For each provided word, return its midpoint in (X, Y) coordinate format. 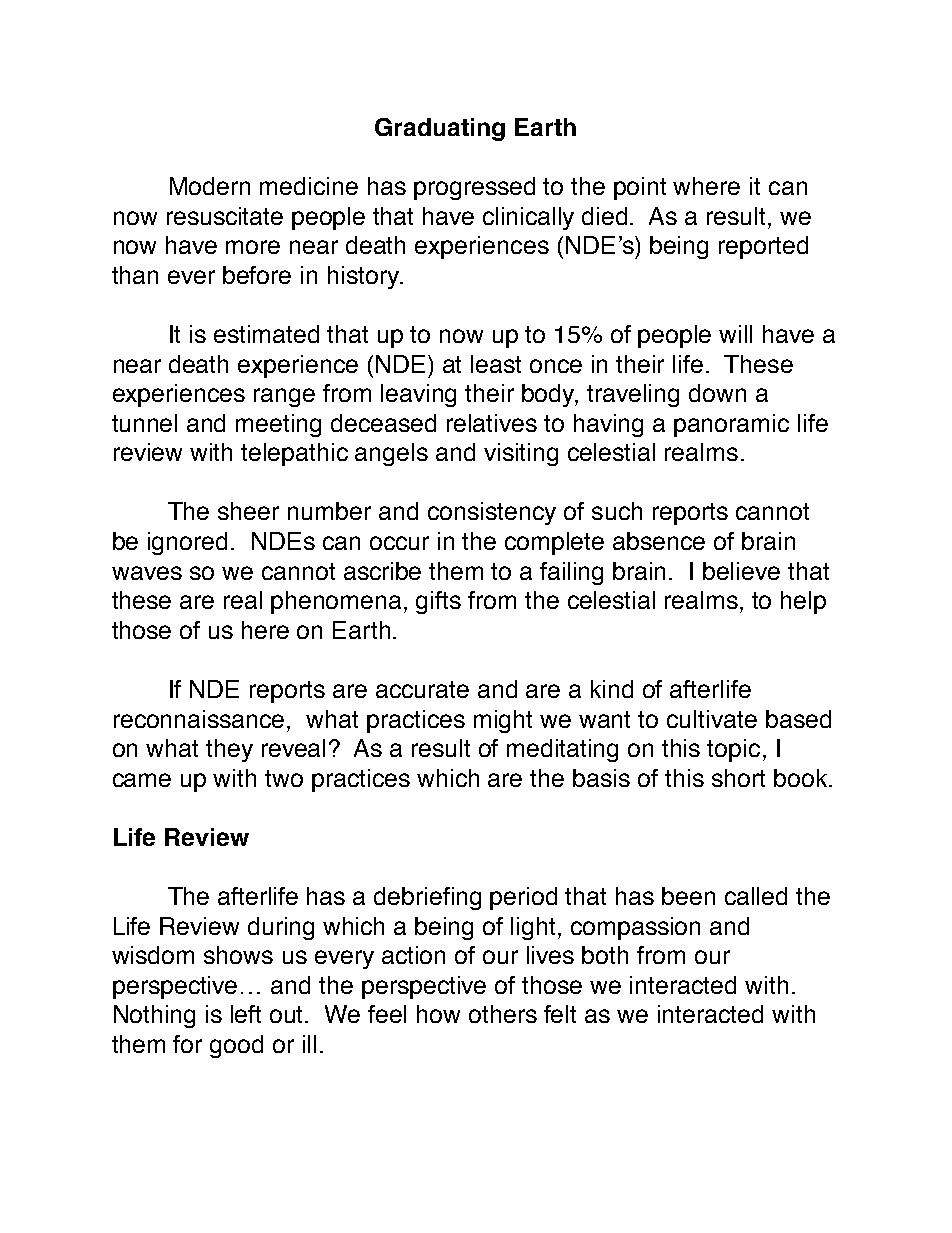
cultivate (712, 719)
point (640, 188)
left (246, 1014)
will (735, 334)
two (284, 778)
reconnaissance (201, 719)
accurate (422, 689)
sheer (248, 511)
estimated (266, 334)
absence (659, 541)
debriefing (427, 898)
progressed (474, 188)
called (756, 896)
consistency (492, 513)
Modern (210, 186)
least (496, 364)
